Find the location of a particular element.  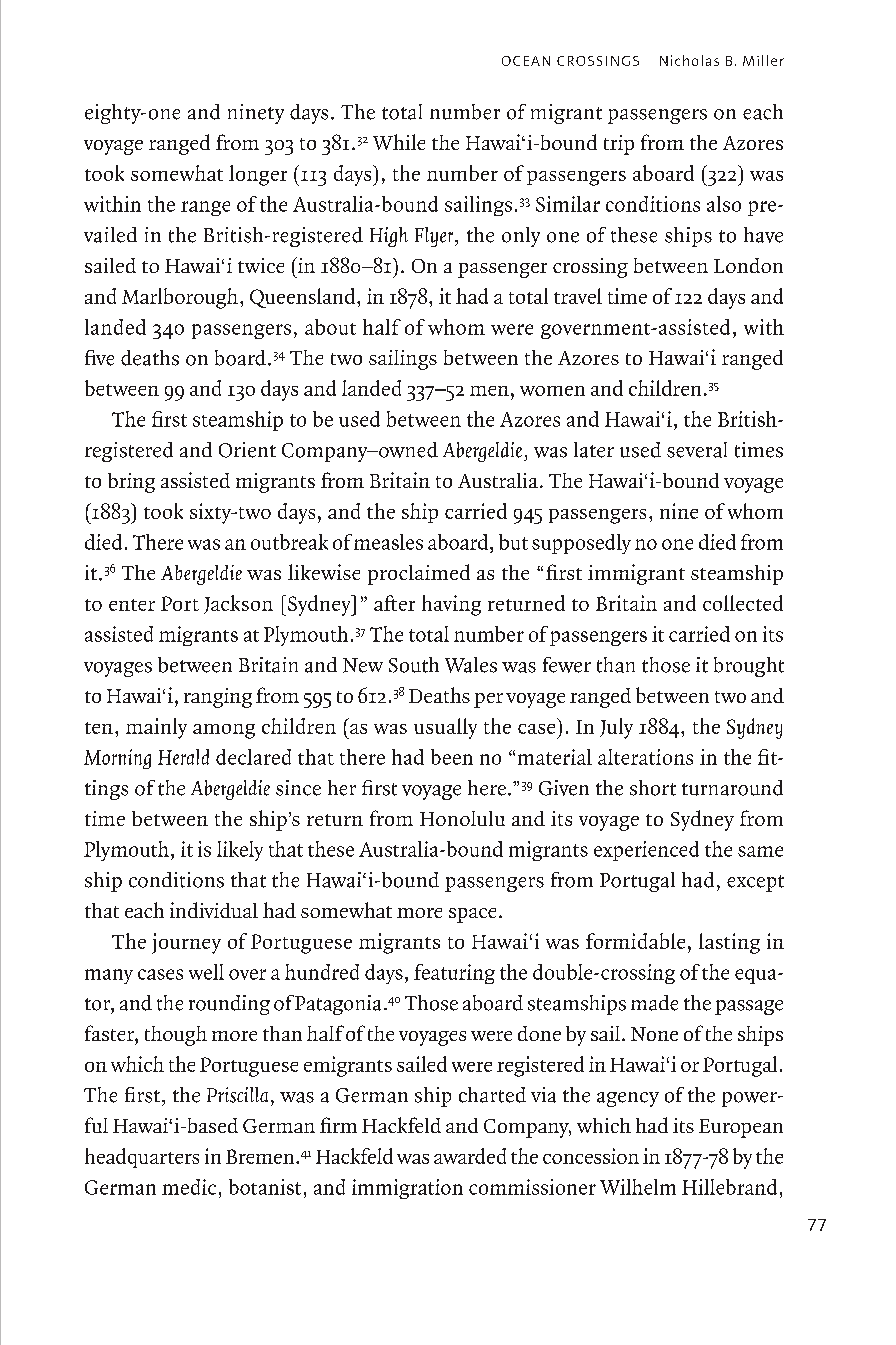

collected is located at coordinates (743, 603).
